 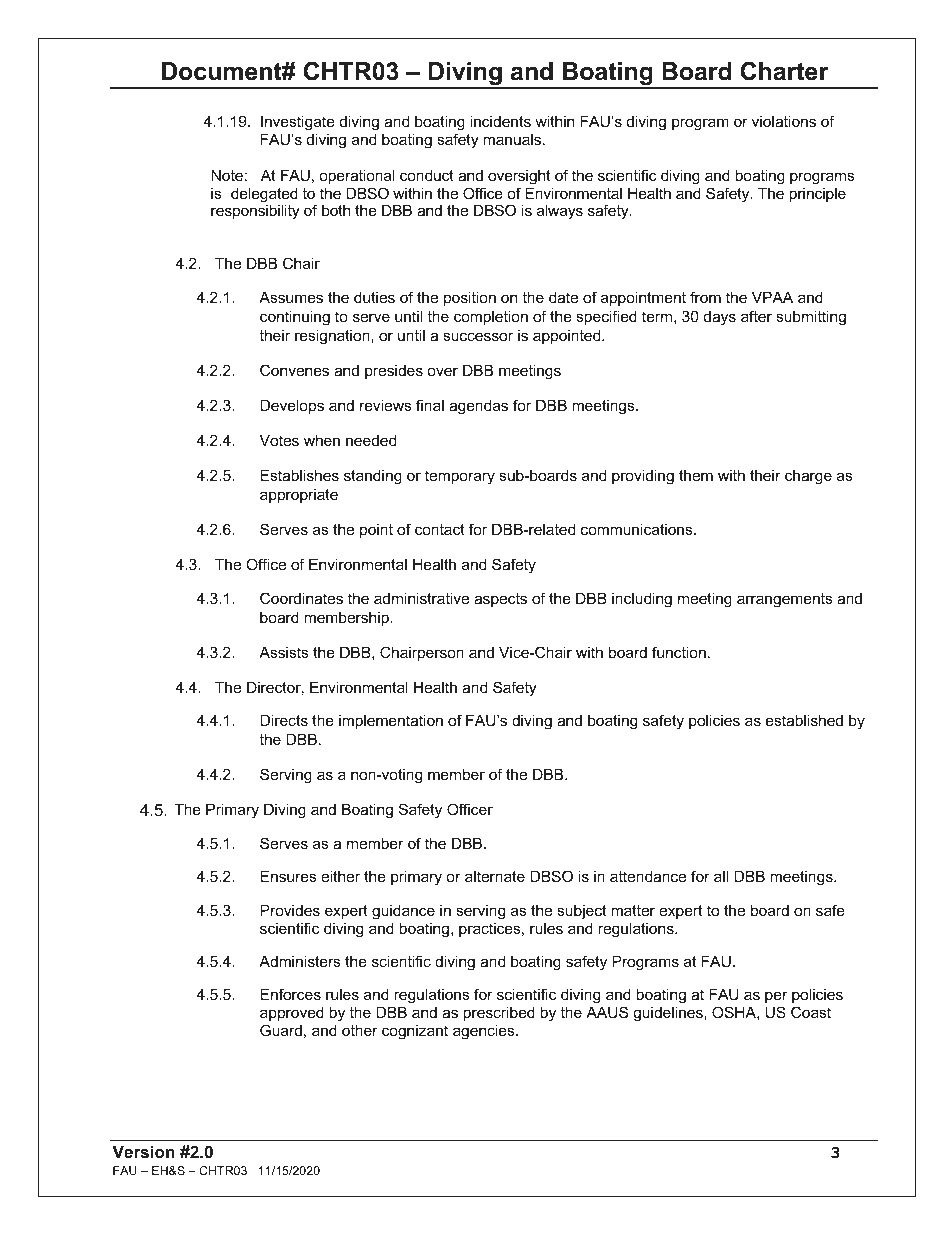 I want to click on Votes, so click(x=279, y=440).
